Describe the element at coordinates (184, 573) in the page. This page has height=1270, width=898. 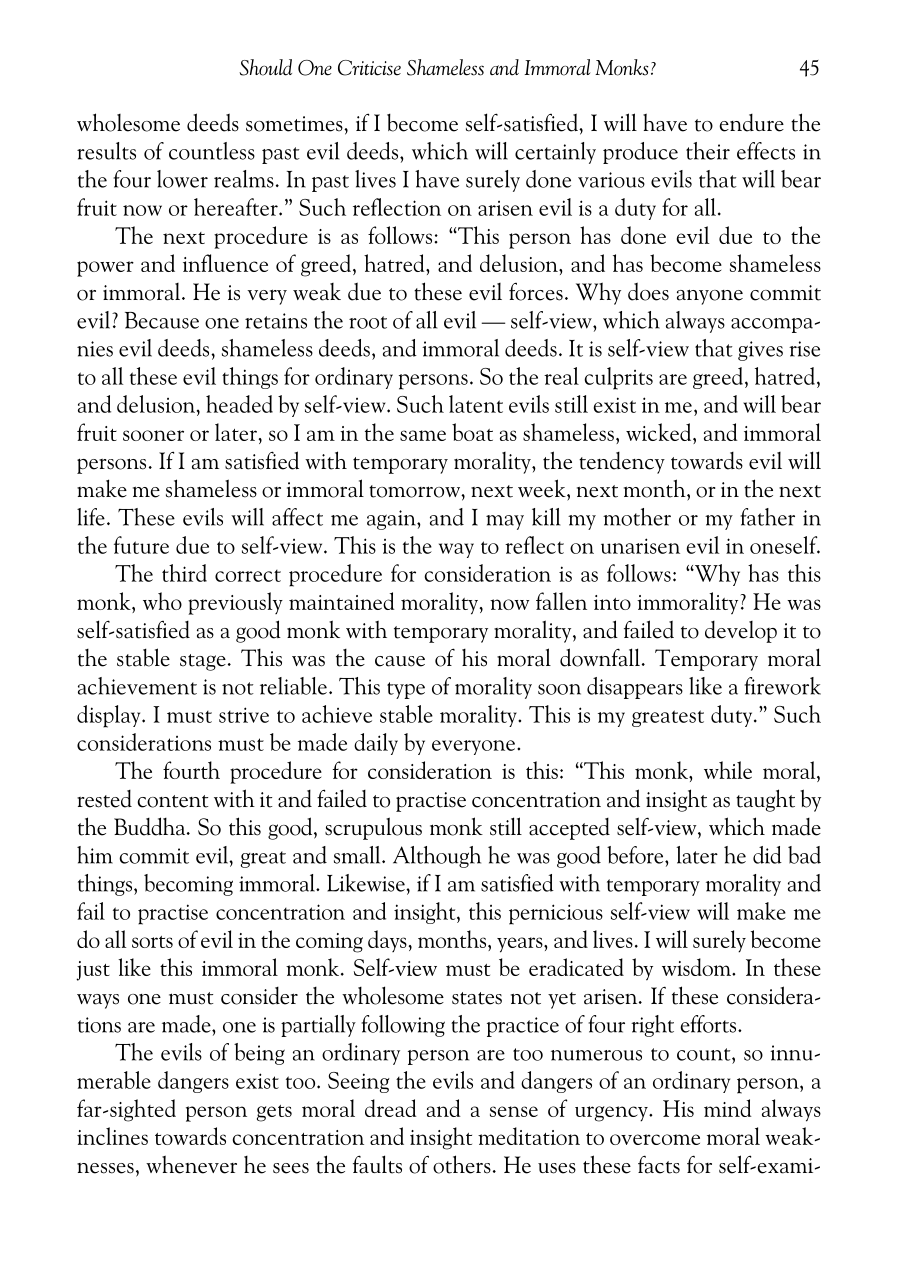
I see `third` at that location.
